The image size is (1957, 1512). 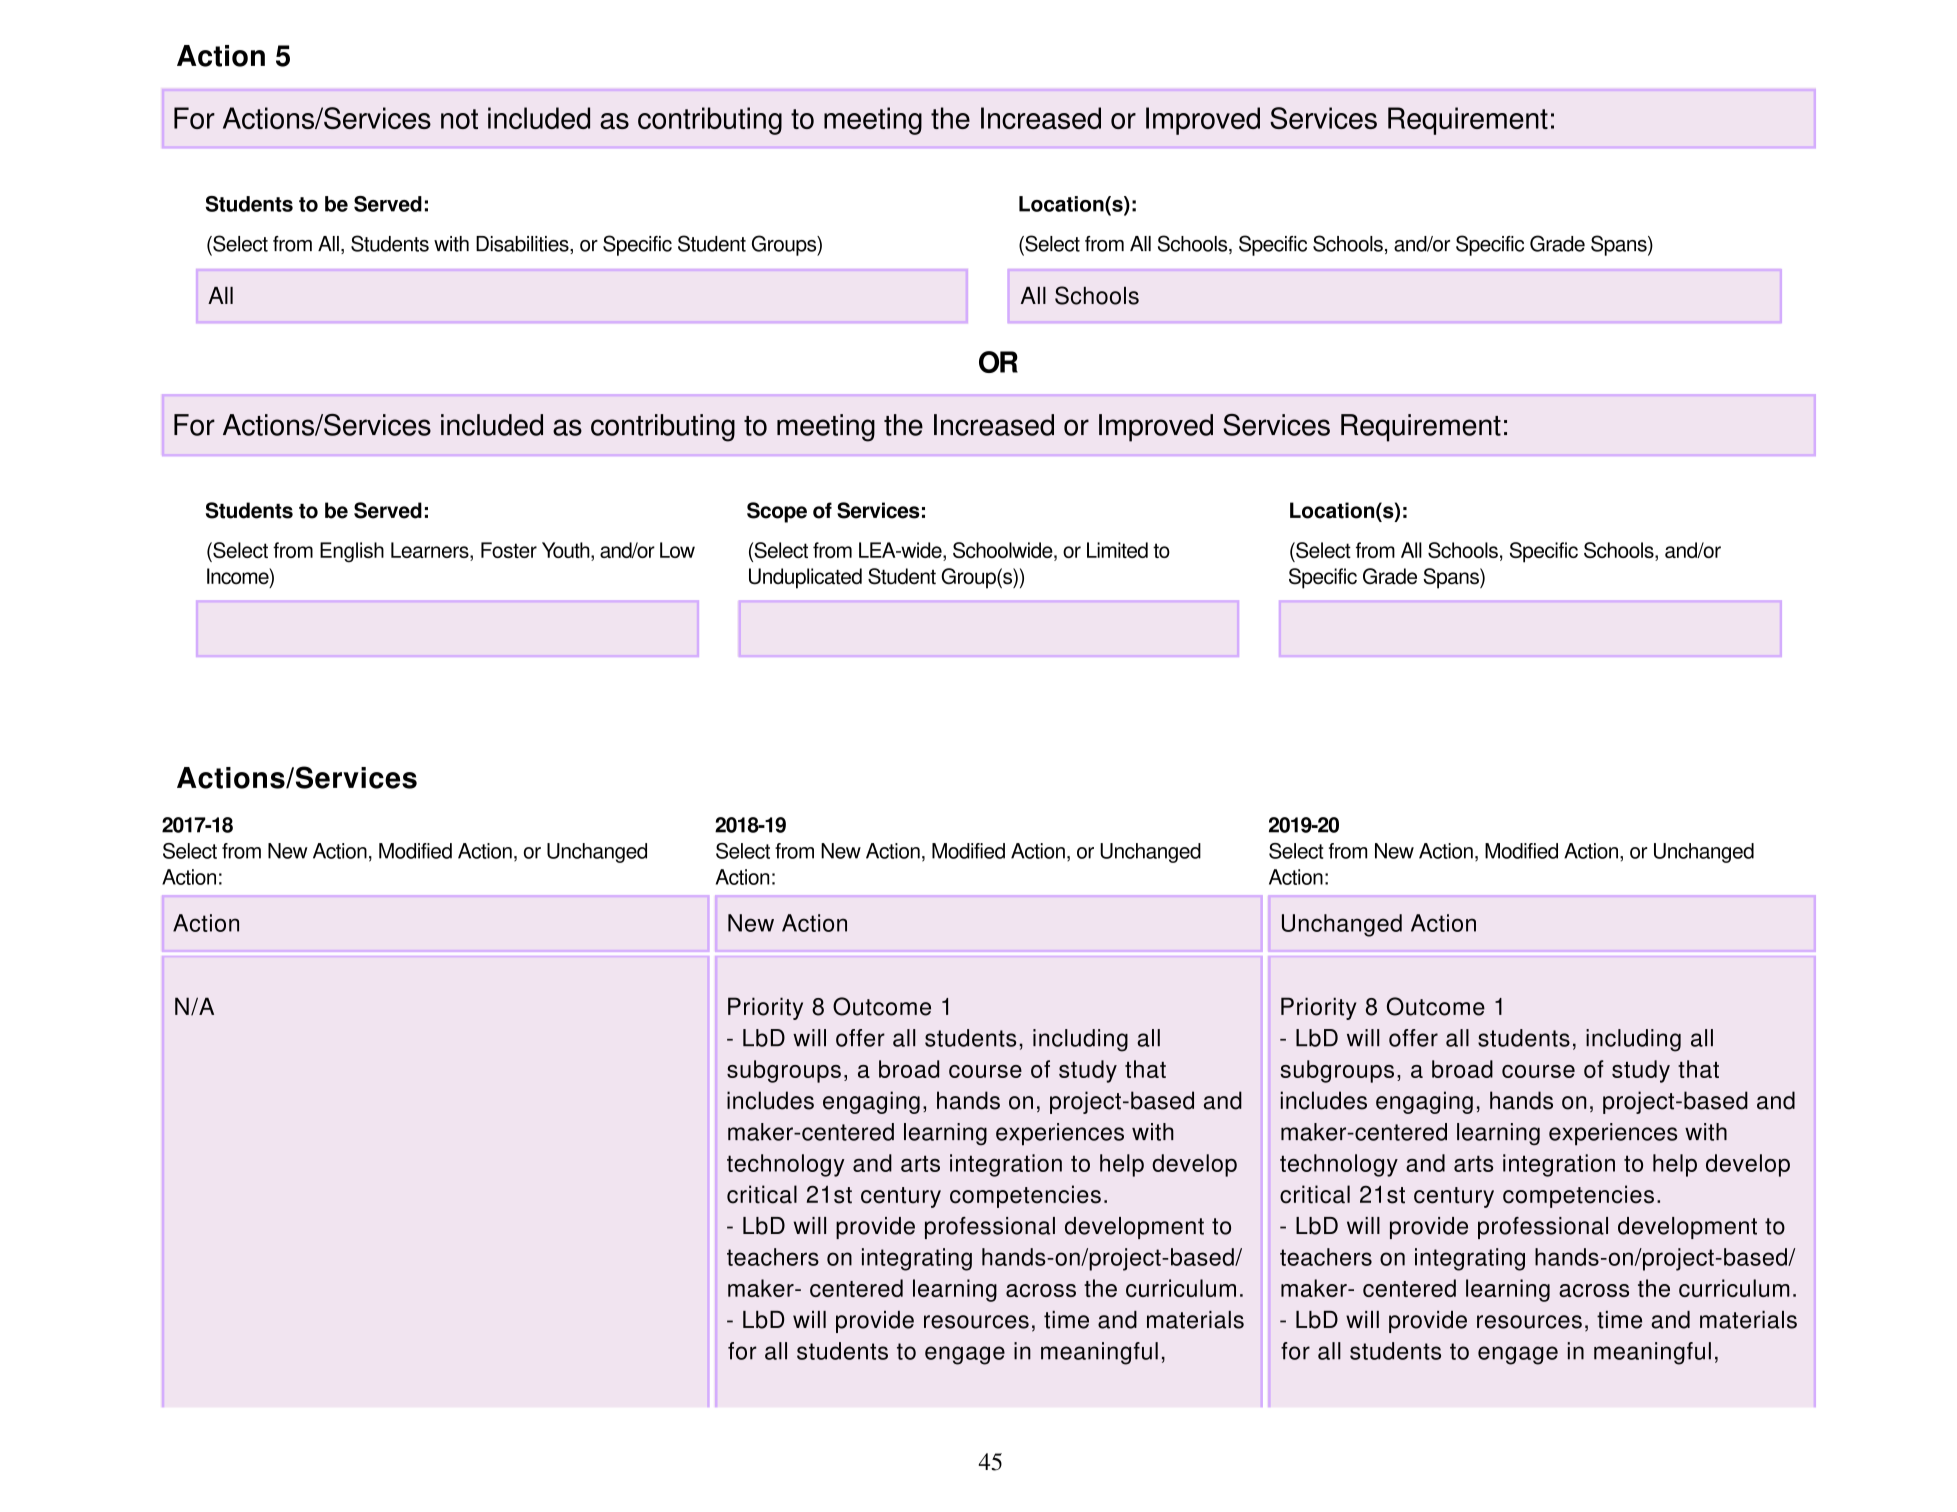 What do you see at coordinates (677, 550) in the screenshot?
I see `Low` at bounding box center [677, 550].
